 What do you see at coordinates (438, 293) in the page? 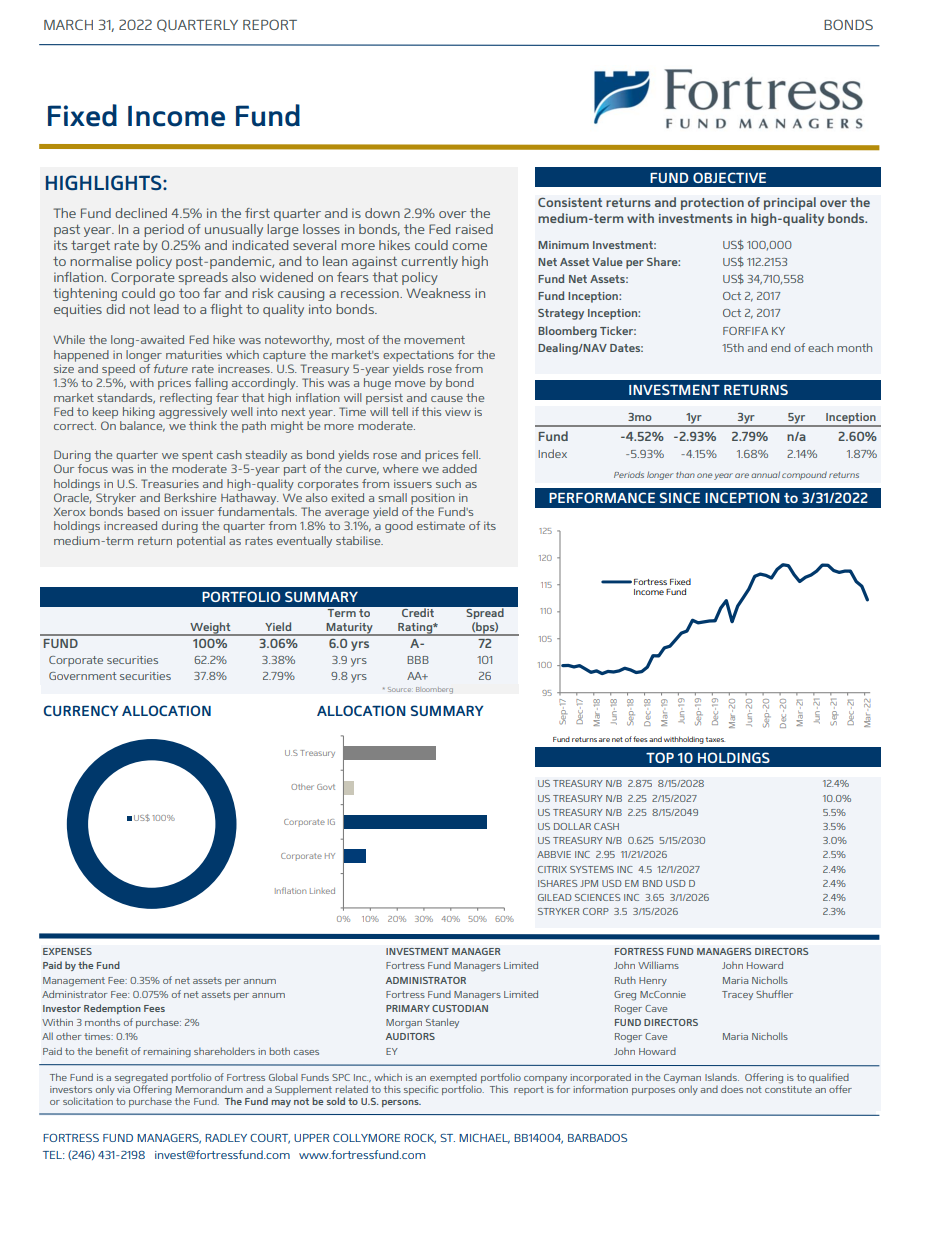
I see `Weakness` at bounding box center [438, 293].
